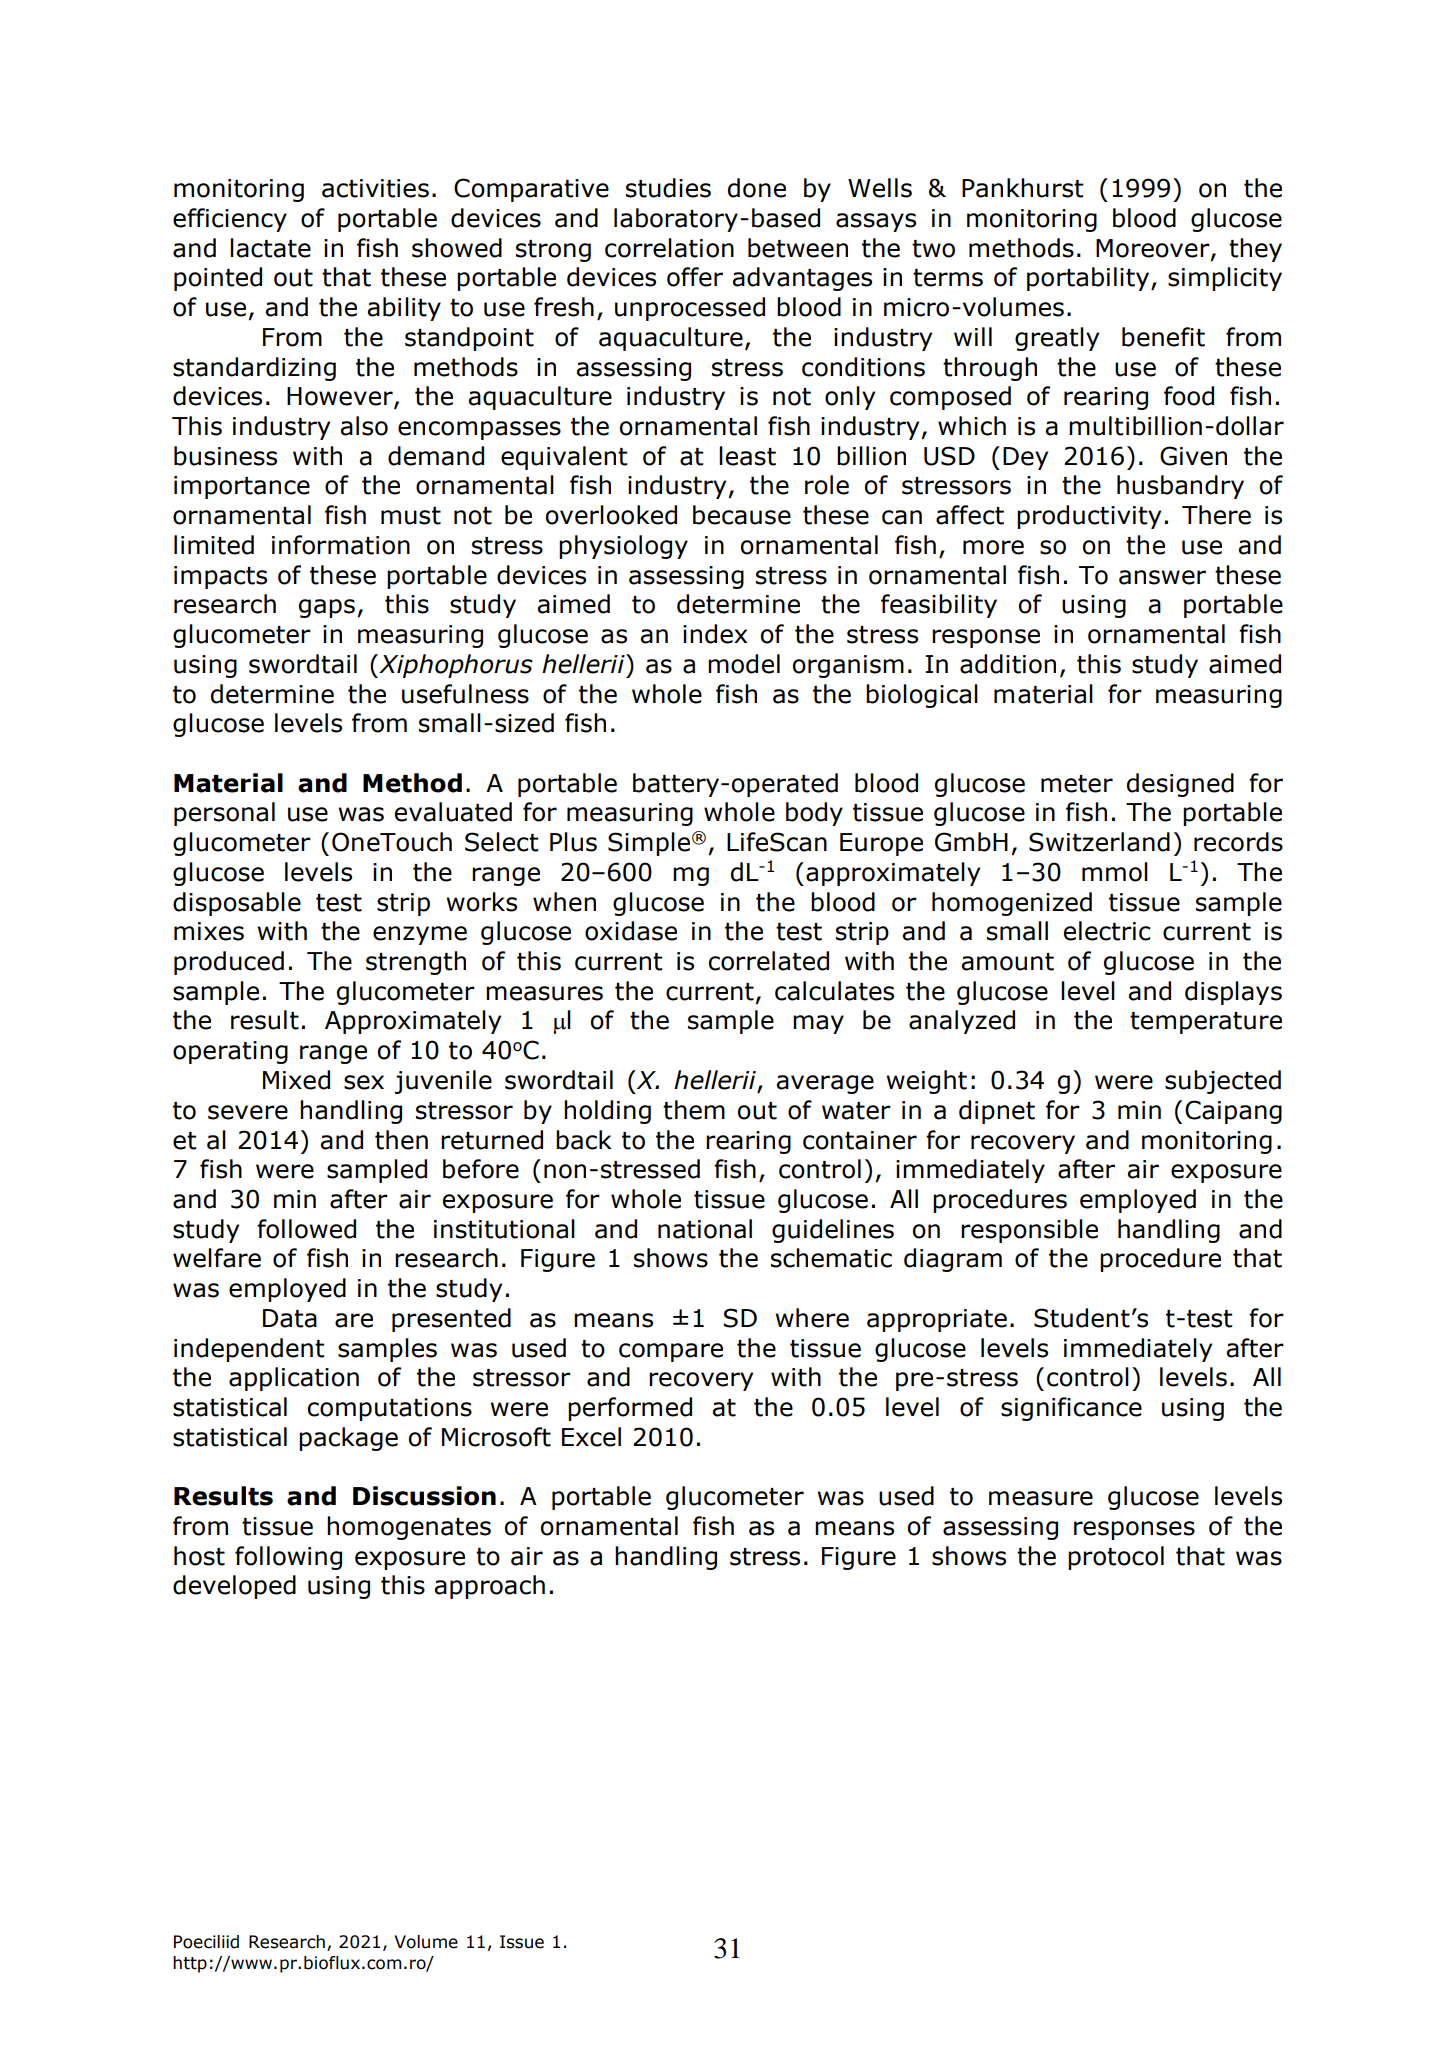 The height and width of the screenshot is (2059, 1456). Describe the element at coordinates (705, 1229) in the screenshot. I see `national` at that location.
